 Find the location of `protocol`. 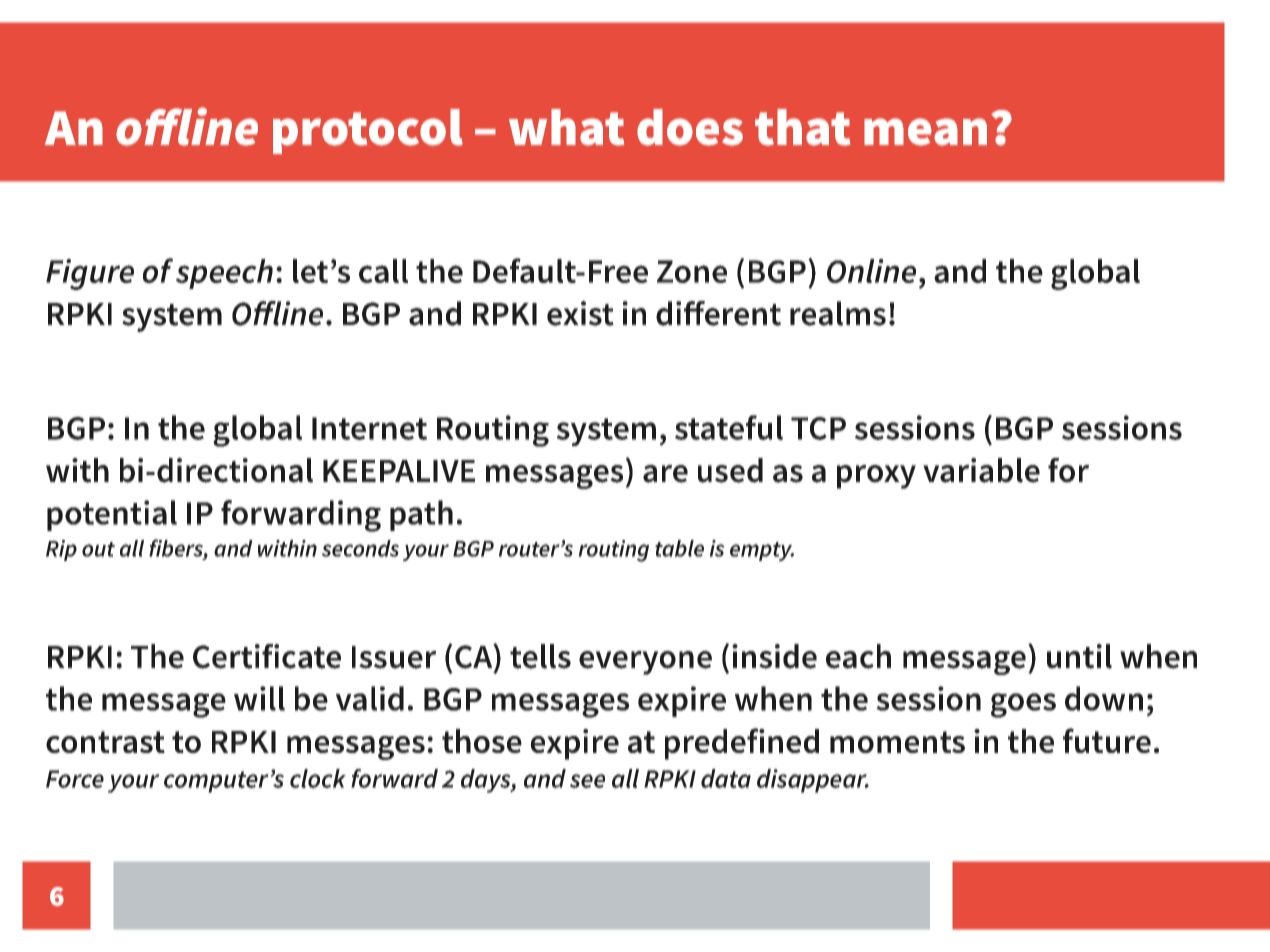

protocol is located at coordinates (368, 131).
